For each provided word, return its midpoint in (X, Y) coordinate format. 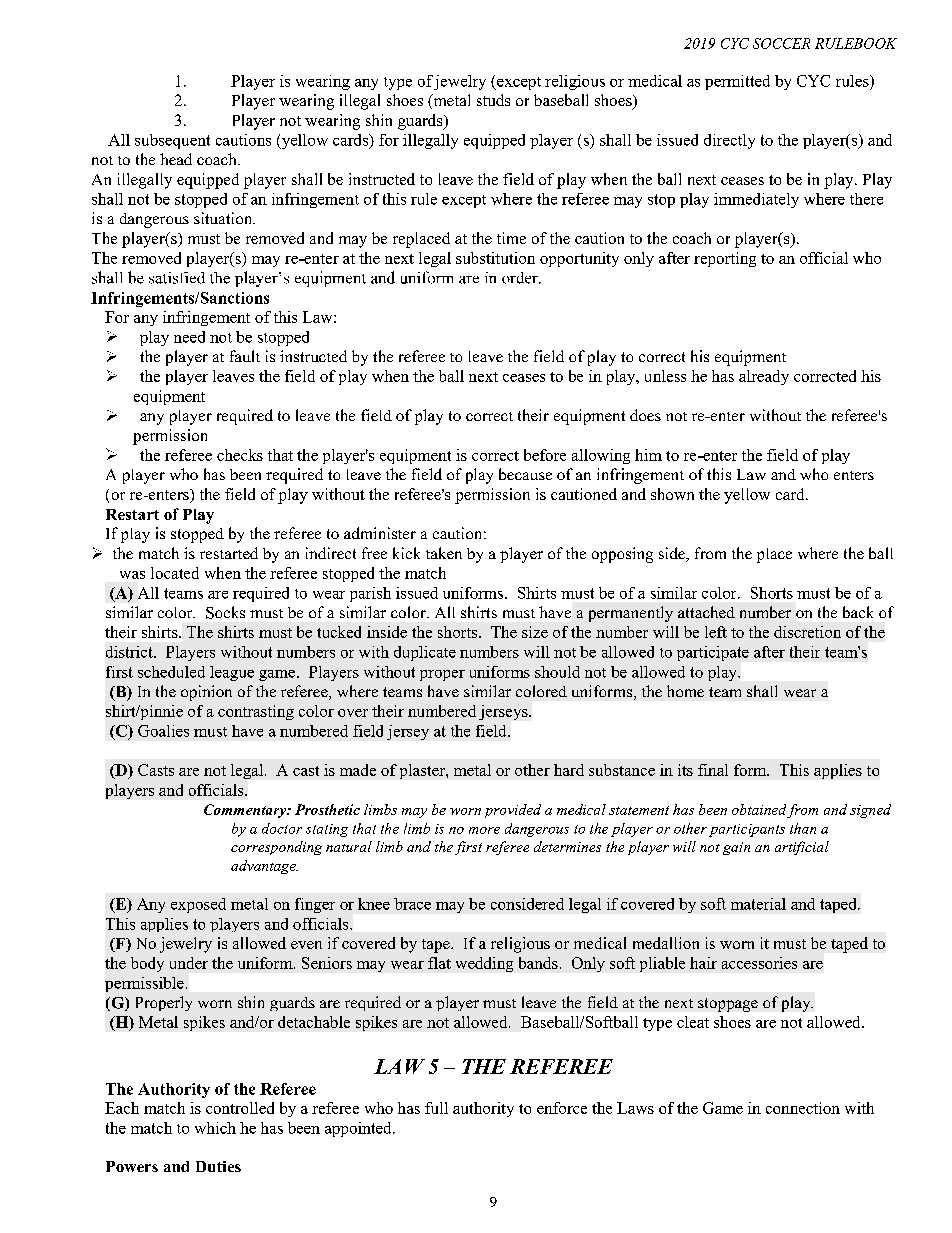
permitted (737, 82)
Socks (225, 612)
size (535, 632)
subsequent (172, 141)
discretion (807, 632)
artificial (802, 848)
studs (493, 100)
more (484, 830)
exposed (198, 905)
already (764, 377)
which (215, 1128)
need (189, 337)
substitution (495, 258)
